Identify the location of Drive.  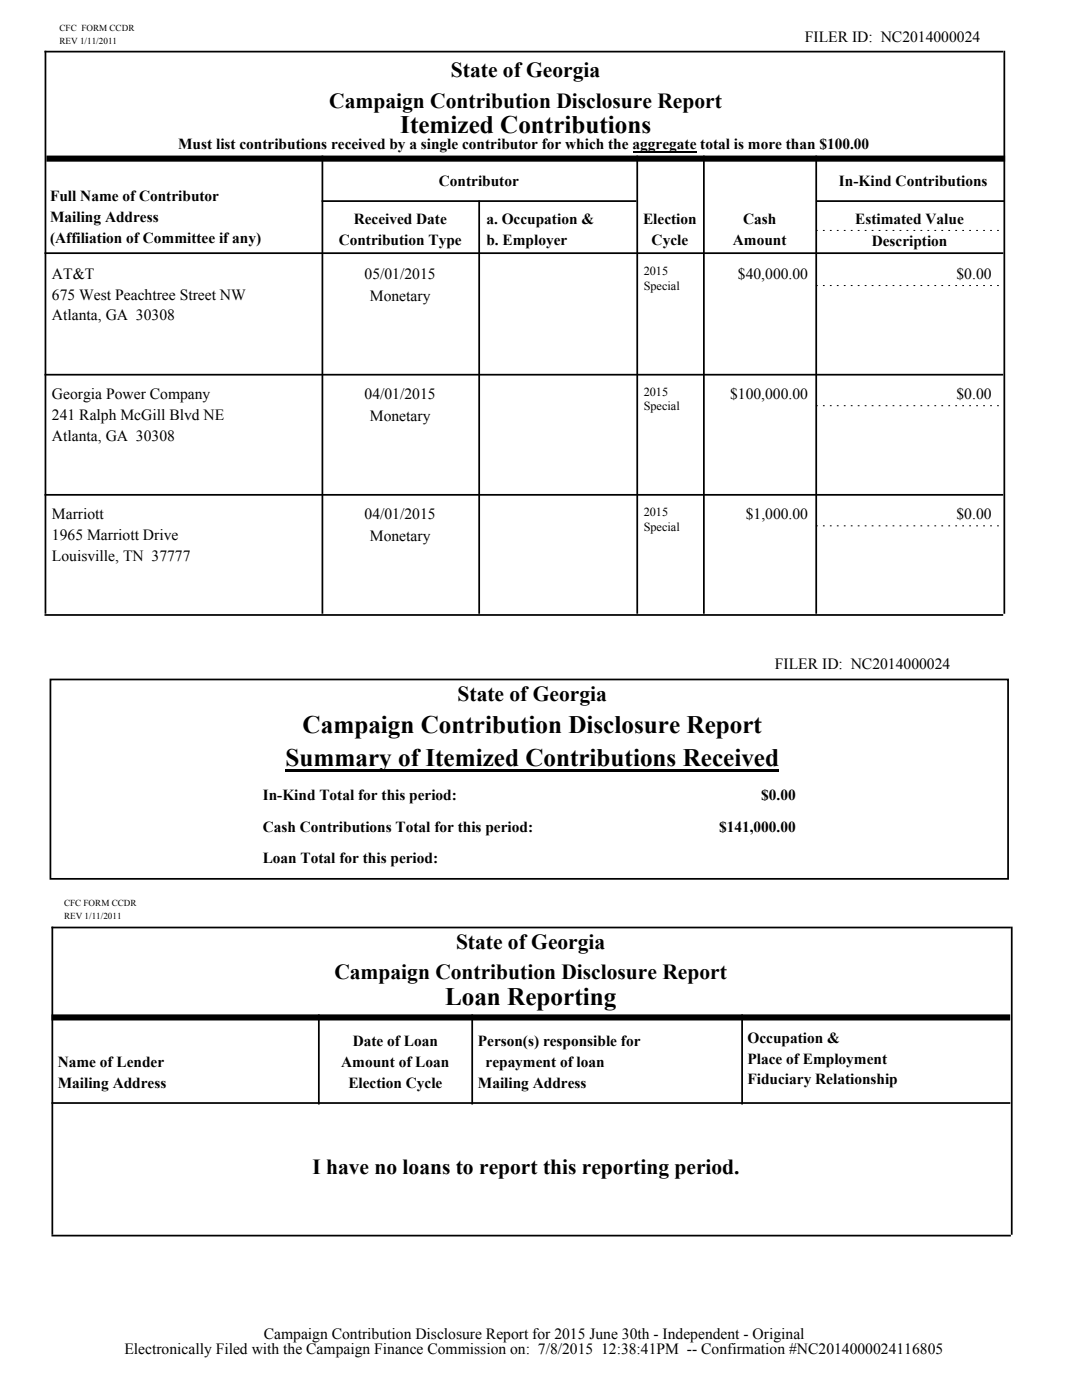
(160, 535).
